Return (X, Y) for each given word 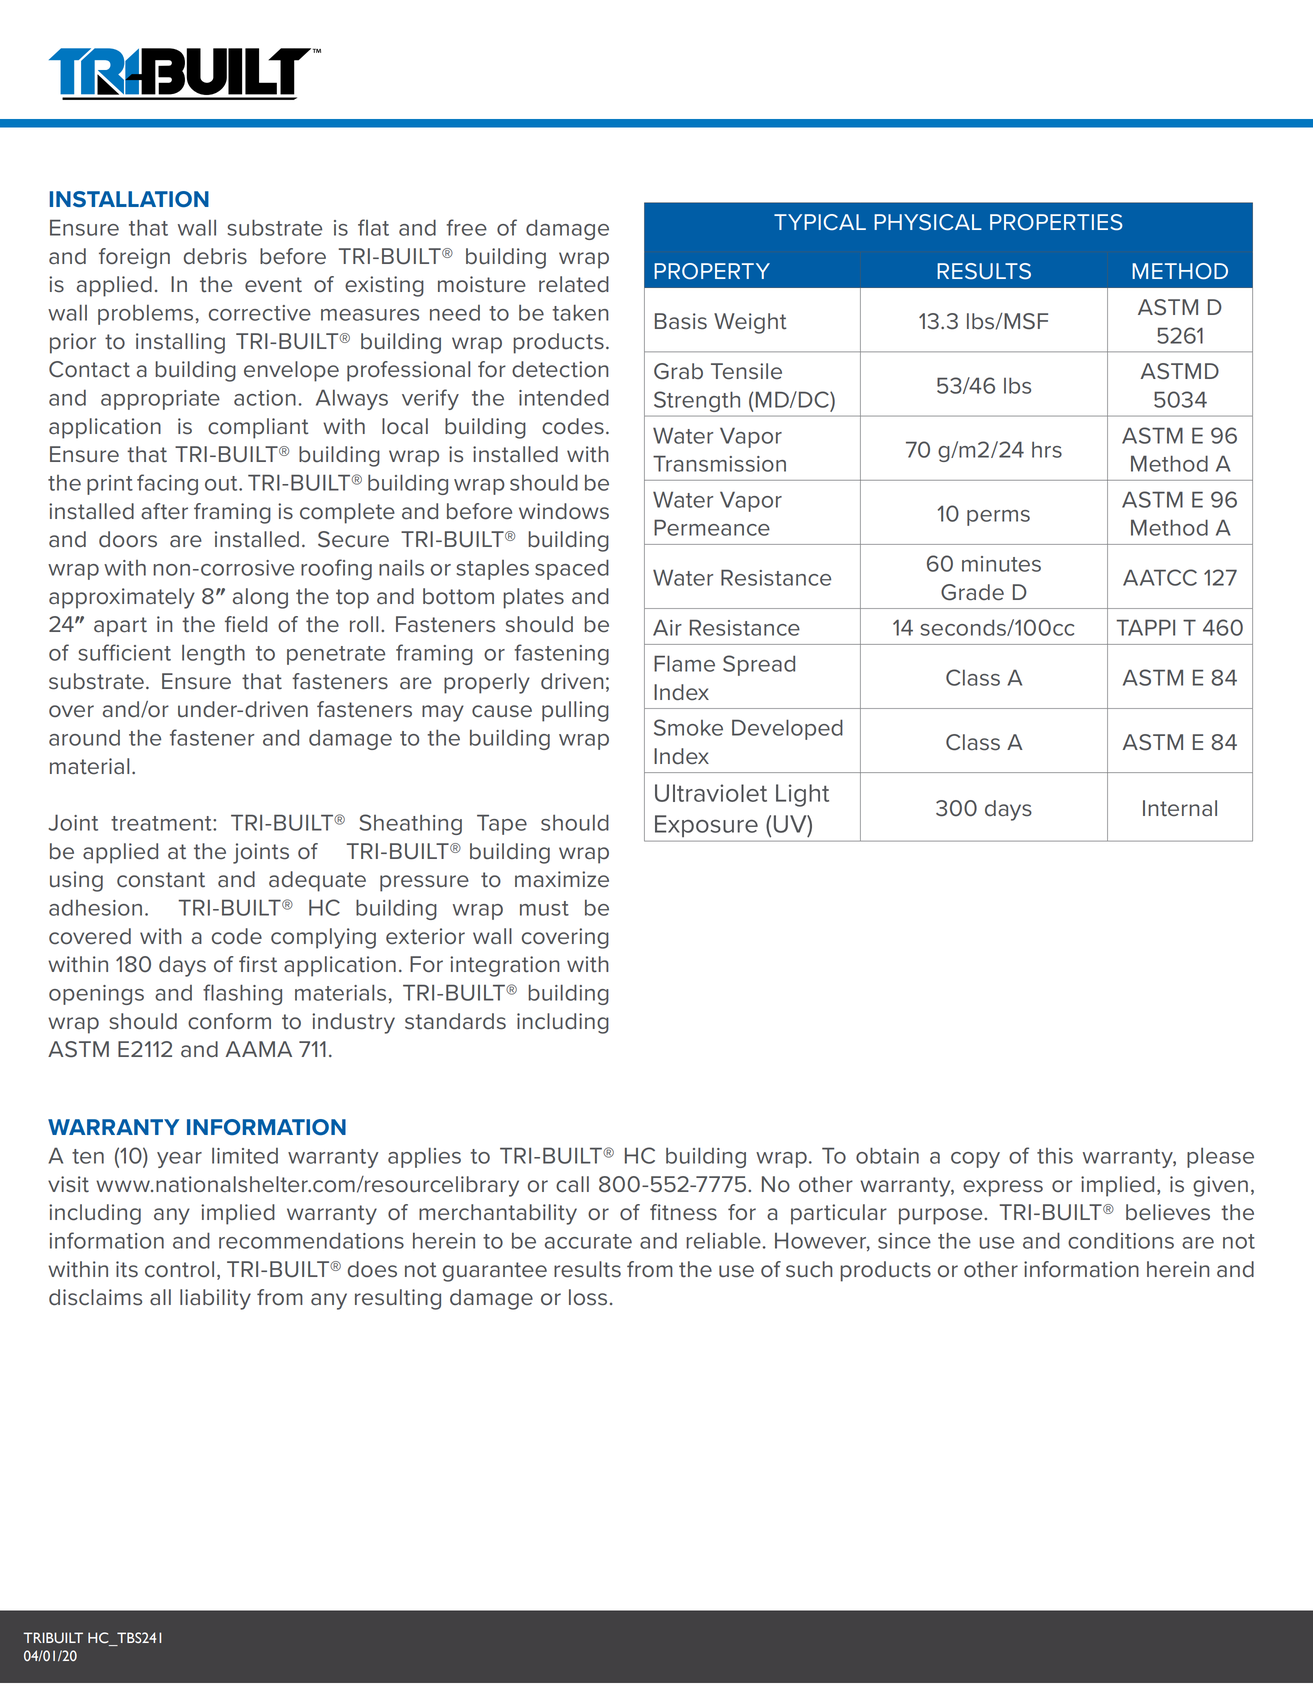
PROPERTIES (1056, 222)
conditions (1121, 1240)
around (84, 738)
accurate (588, 1241)
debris (215, 256)
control (179, 1269)
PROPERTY (712, 271)
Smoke (688, 727)
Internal (1180, 808)
